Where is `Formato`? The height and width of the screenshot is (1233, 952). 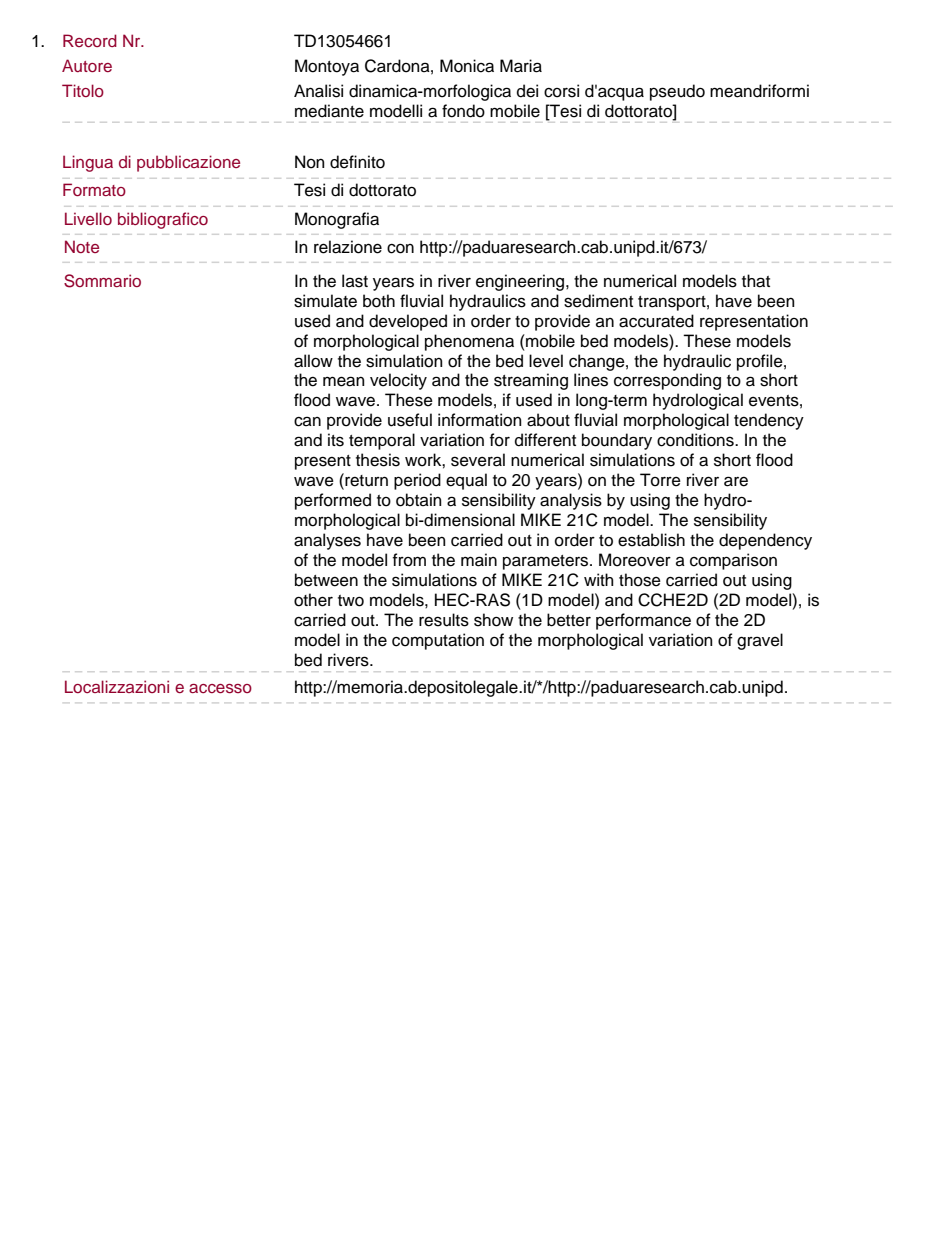 Formato is located at coordinates (94, 189).
